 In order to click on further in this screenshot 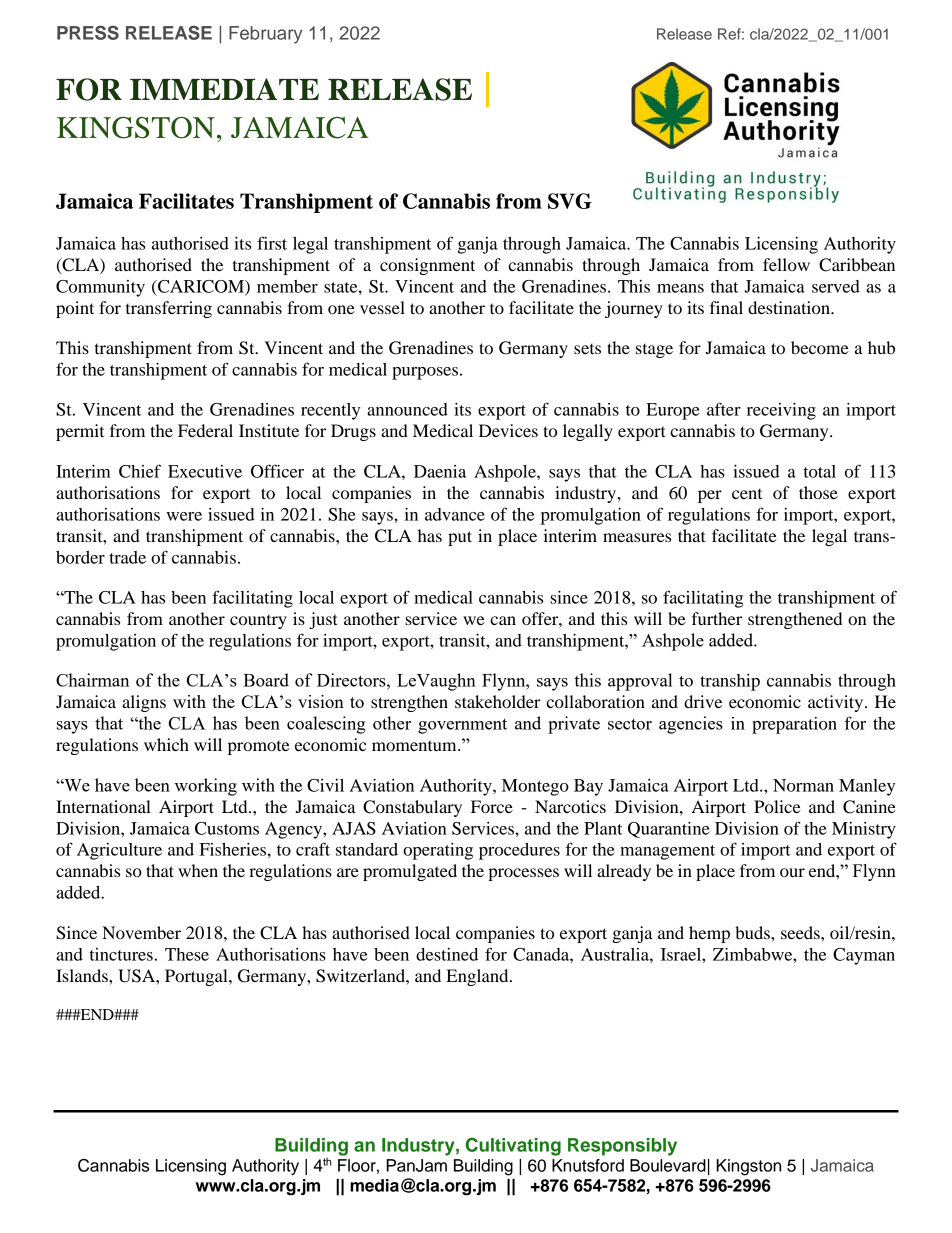, I will do `click(717, 618)`.
